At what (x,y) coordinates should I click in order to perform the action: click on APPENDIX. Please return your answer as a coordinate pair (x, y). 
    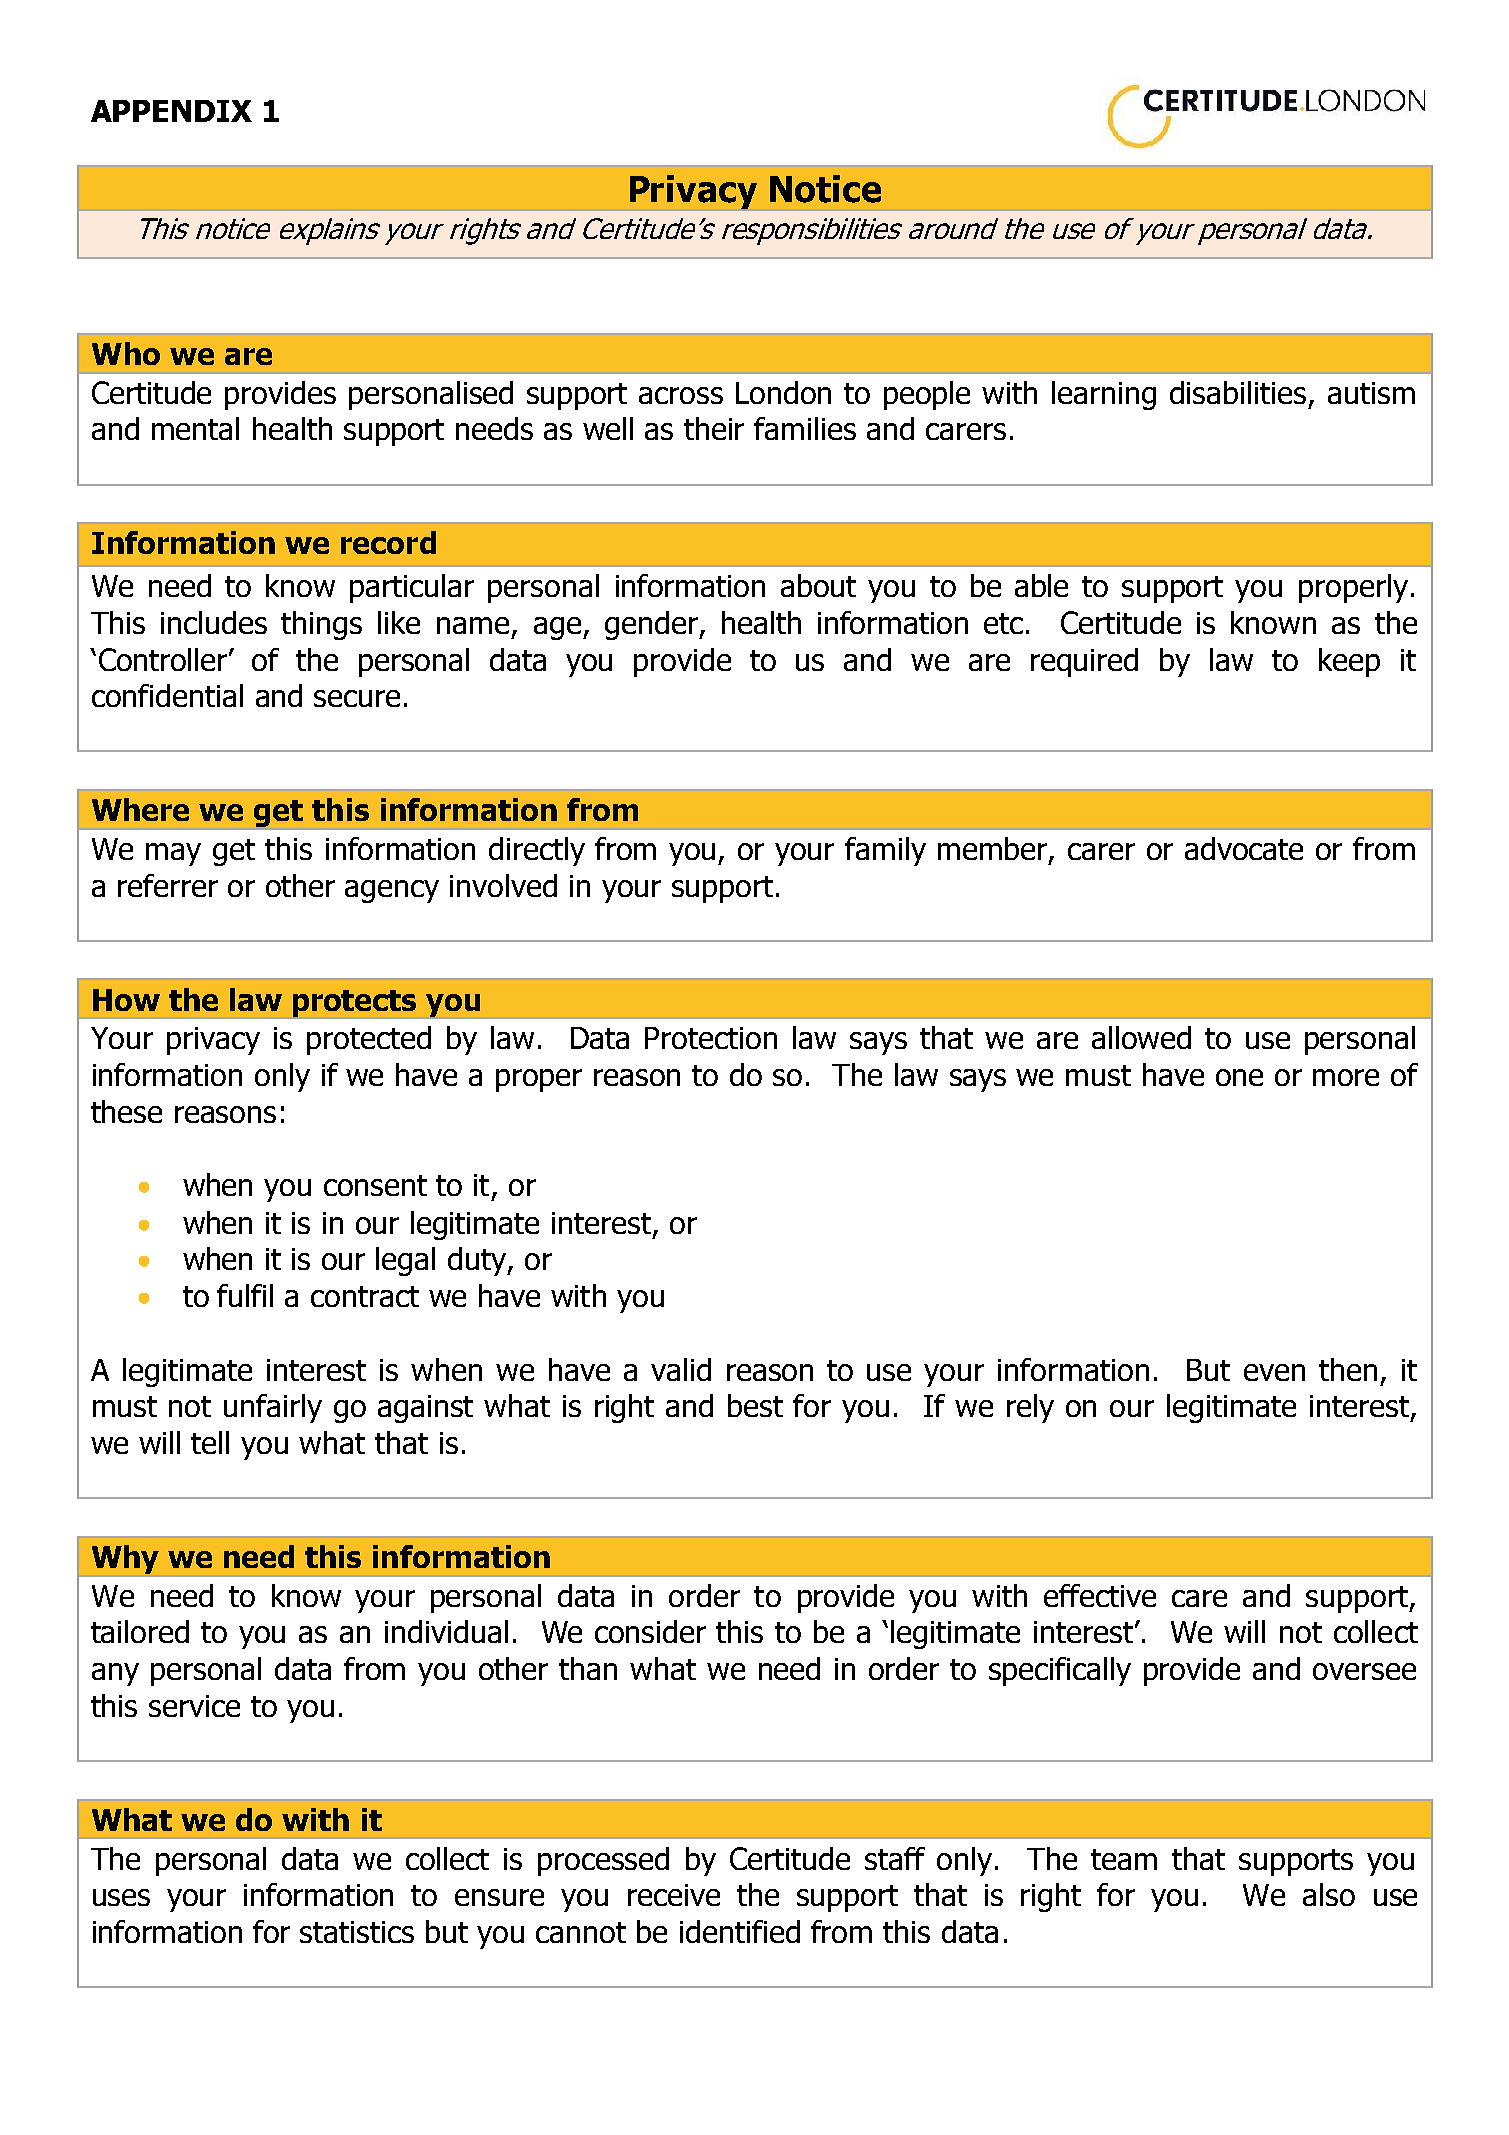
    Looking at the image, I should click on (171, 111).
